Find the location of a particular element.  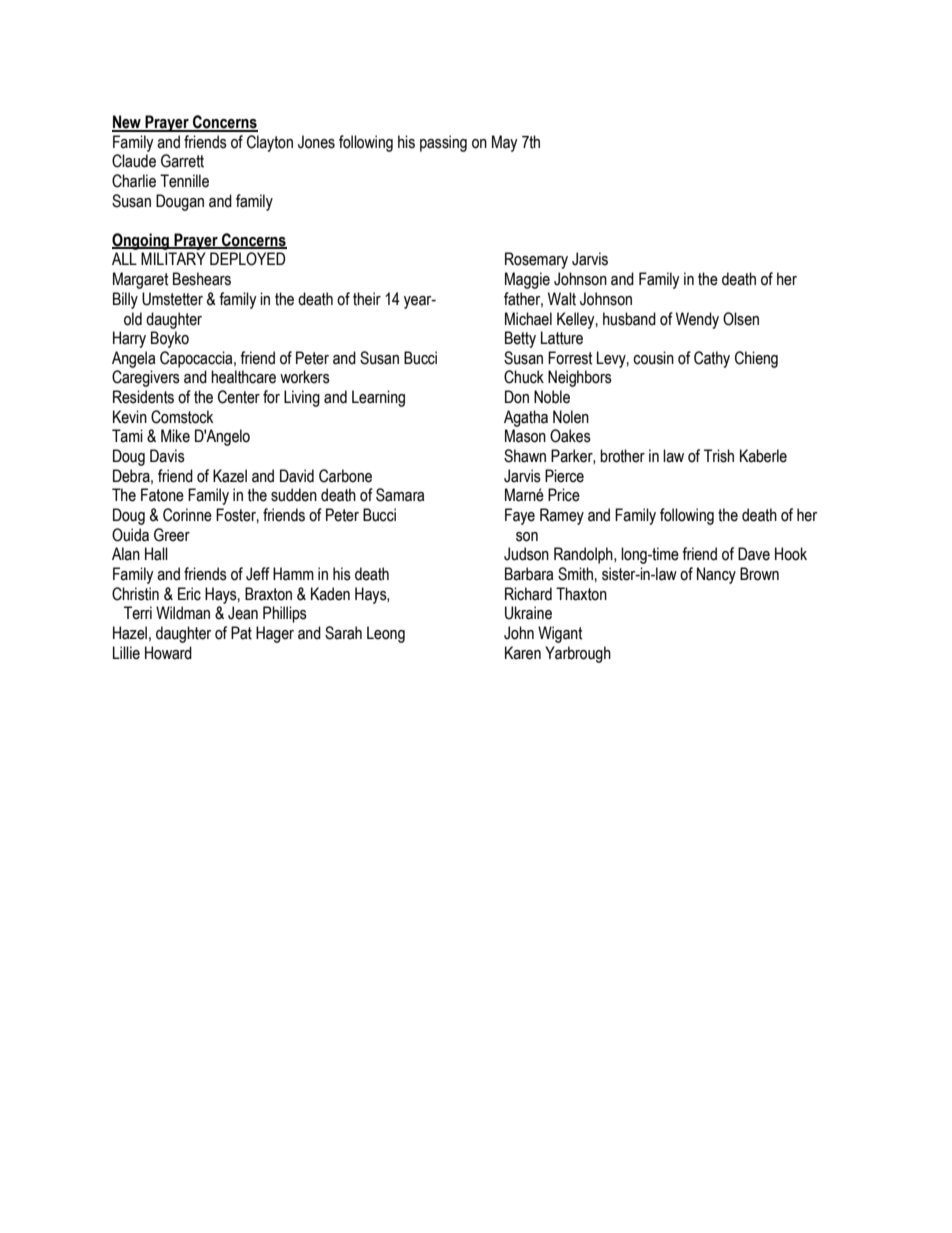

May is located at coordinates (505, 143).
